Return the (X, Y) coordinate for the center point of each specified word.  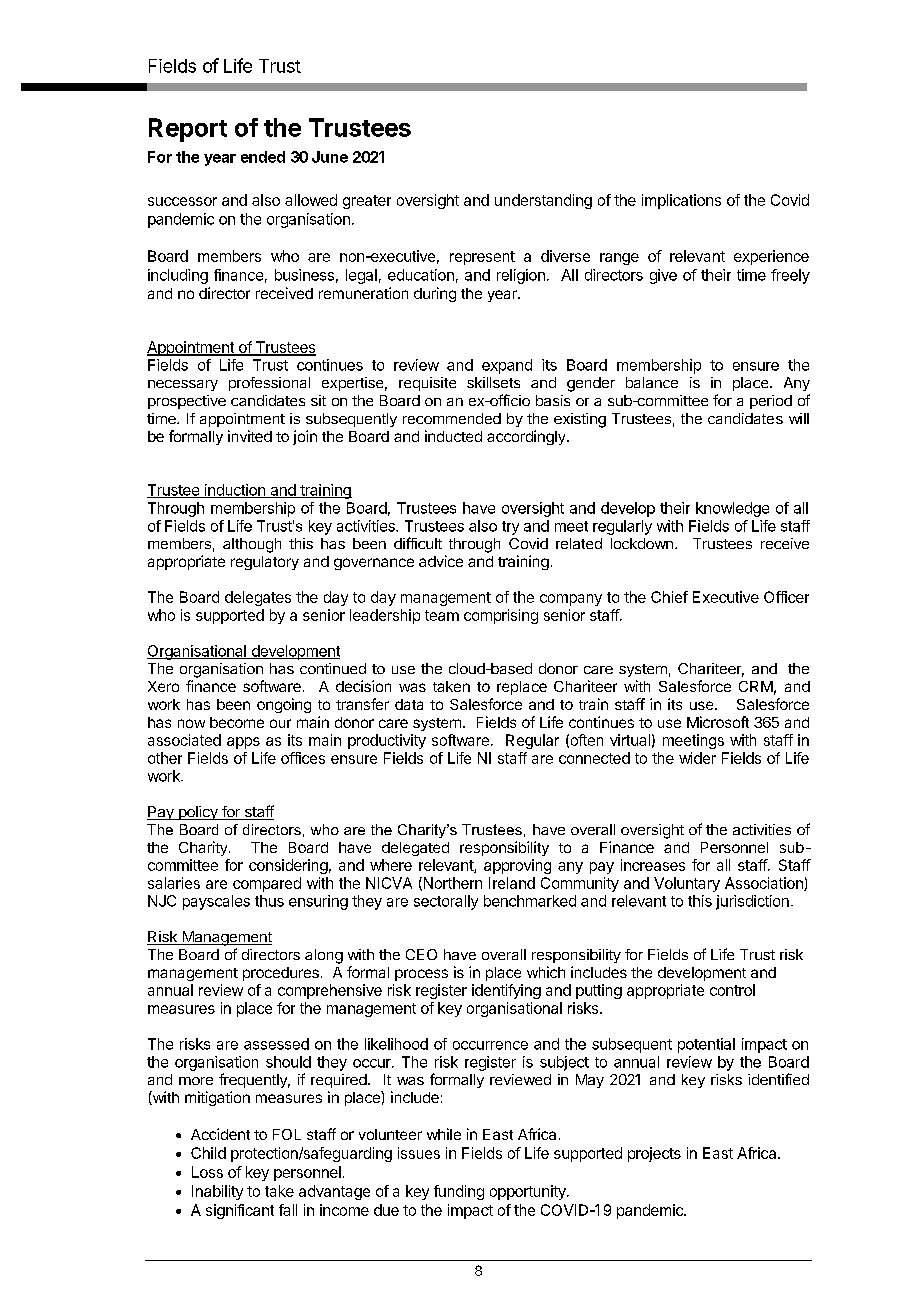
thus (269, 901)
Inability (217, 1192)
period (771, 402)
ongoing (284, 705)
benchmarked (530, 901)
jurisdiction (752, 902)
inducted (453, 436)
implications (681, 201)
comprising (501, 616)
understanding (543, 201)
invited (250, 436)
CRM (756, 686)
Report (188, 130)
